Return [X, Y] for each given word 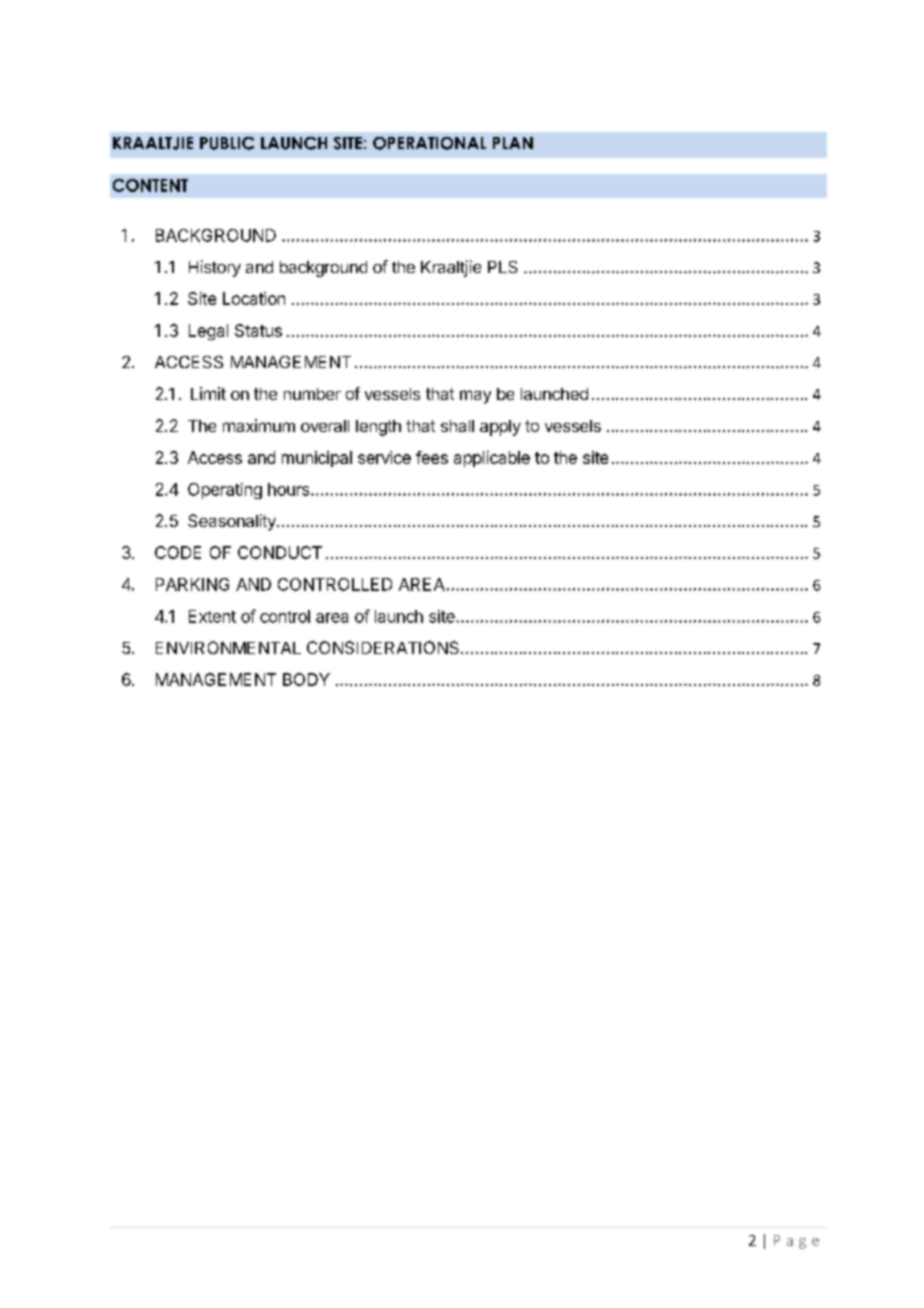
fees [432, 457]
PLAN [513, 143]
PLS [503, 267]
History [215, 268]
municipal [317, 459]
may [475, 397]
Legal [208, 332]
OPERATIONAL [429, 143]
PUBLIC [227, 143]
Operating [225, 491]
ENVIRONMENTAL [228, 647]
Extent [212, 616]
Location [254, 298]
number [312, 394]
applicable [492, 459]
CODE [178, 552]
